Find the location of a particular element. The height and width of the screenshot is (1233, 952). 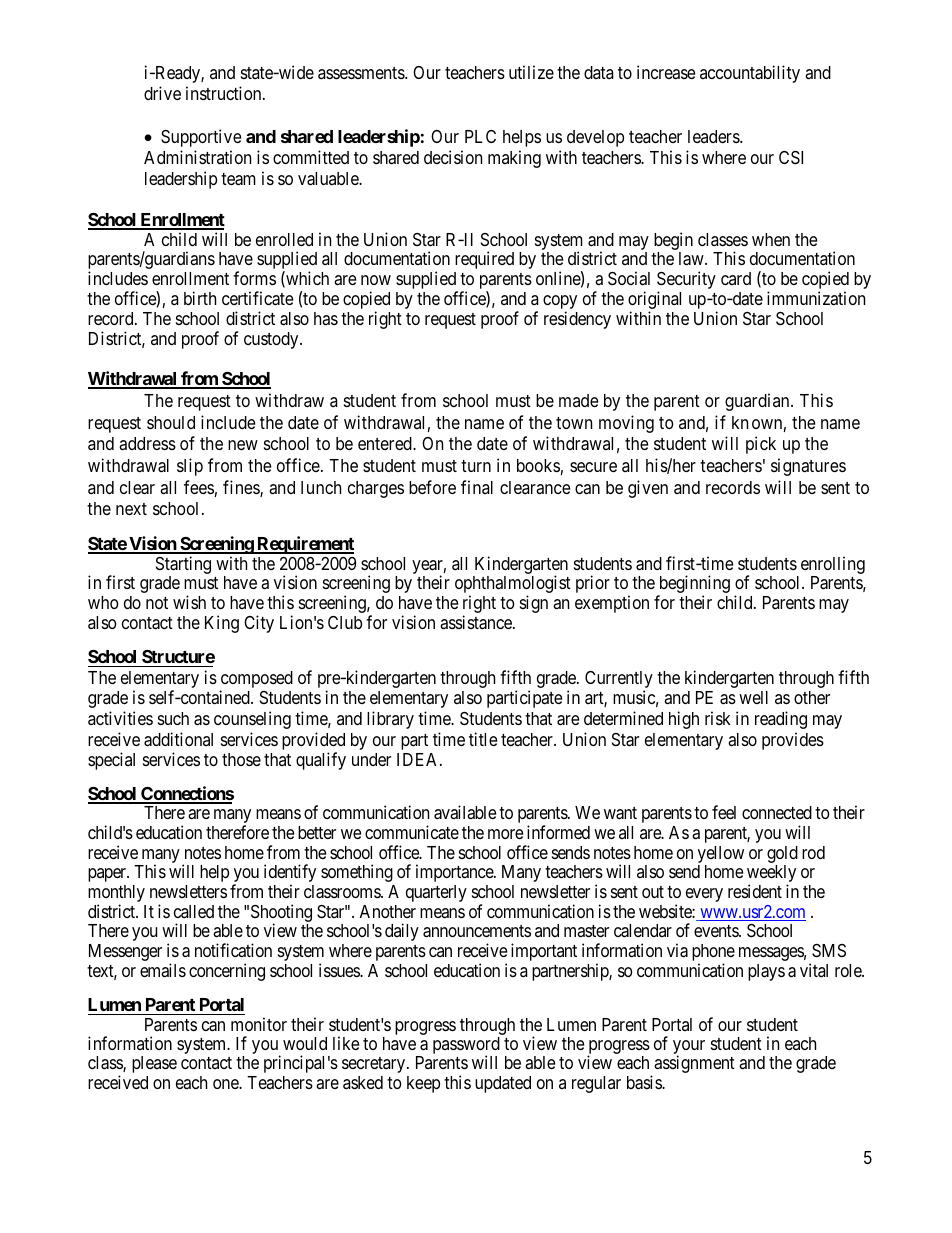

please is located at coordinates (154, 1064).
